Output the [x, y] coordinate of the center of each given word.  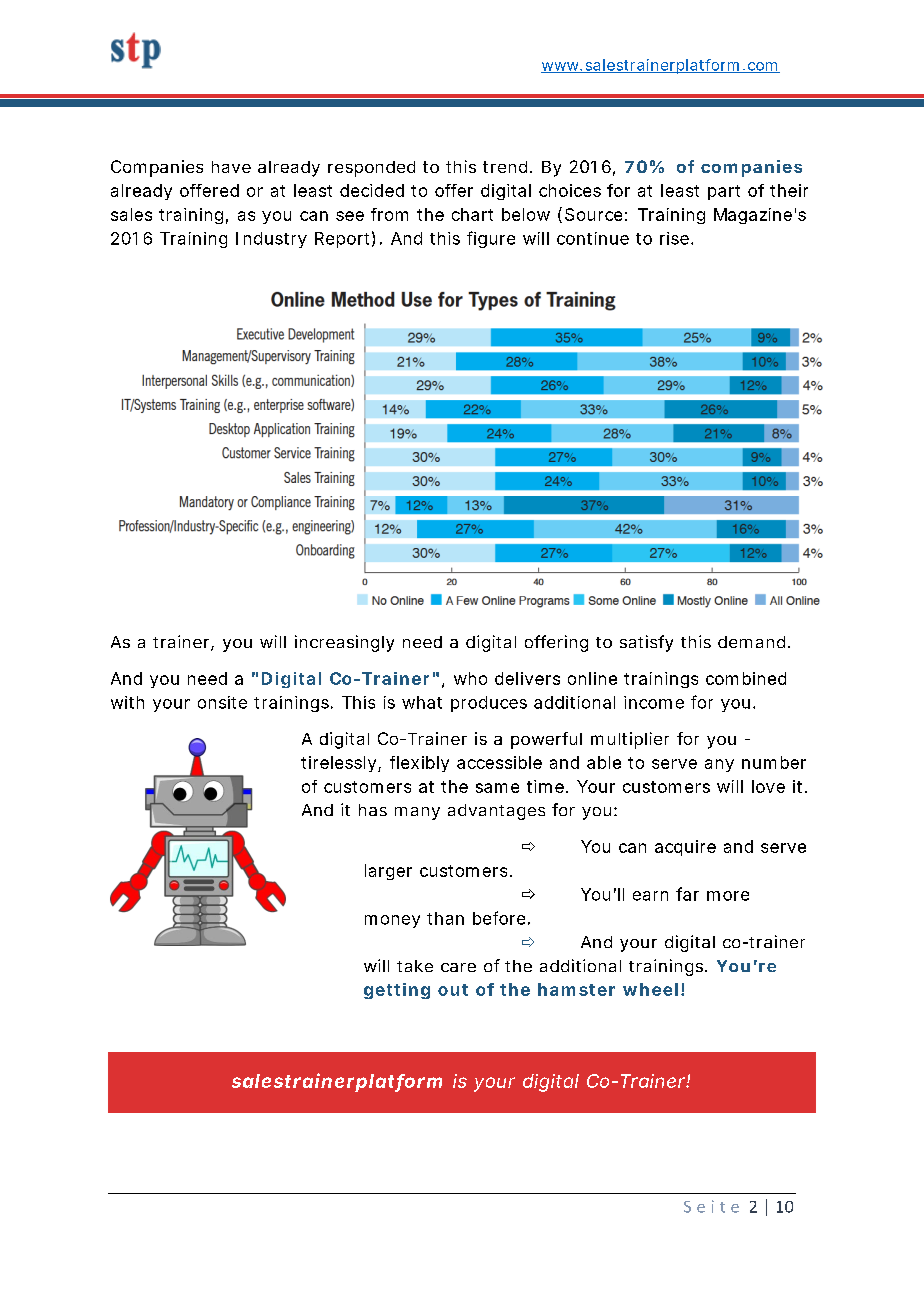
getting [397, 991]
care [458, 967]
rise [676, 238]
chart [472, 214]
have [231, 167]
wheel [650, 989]
